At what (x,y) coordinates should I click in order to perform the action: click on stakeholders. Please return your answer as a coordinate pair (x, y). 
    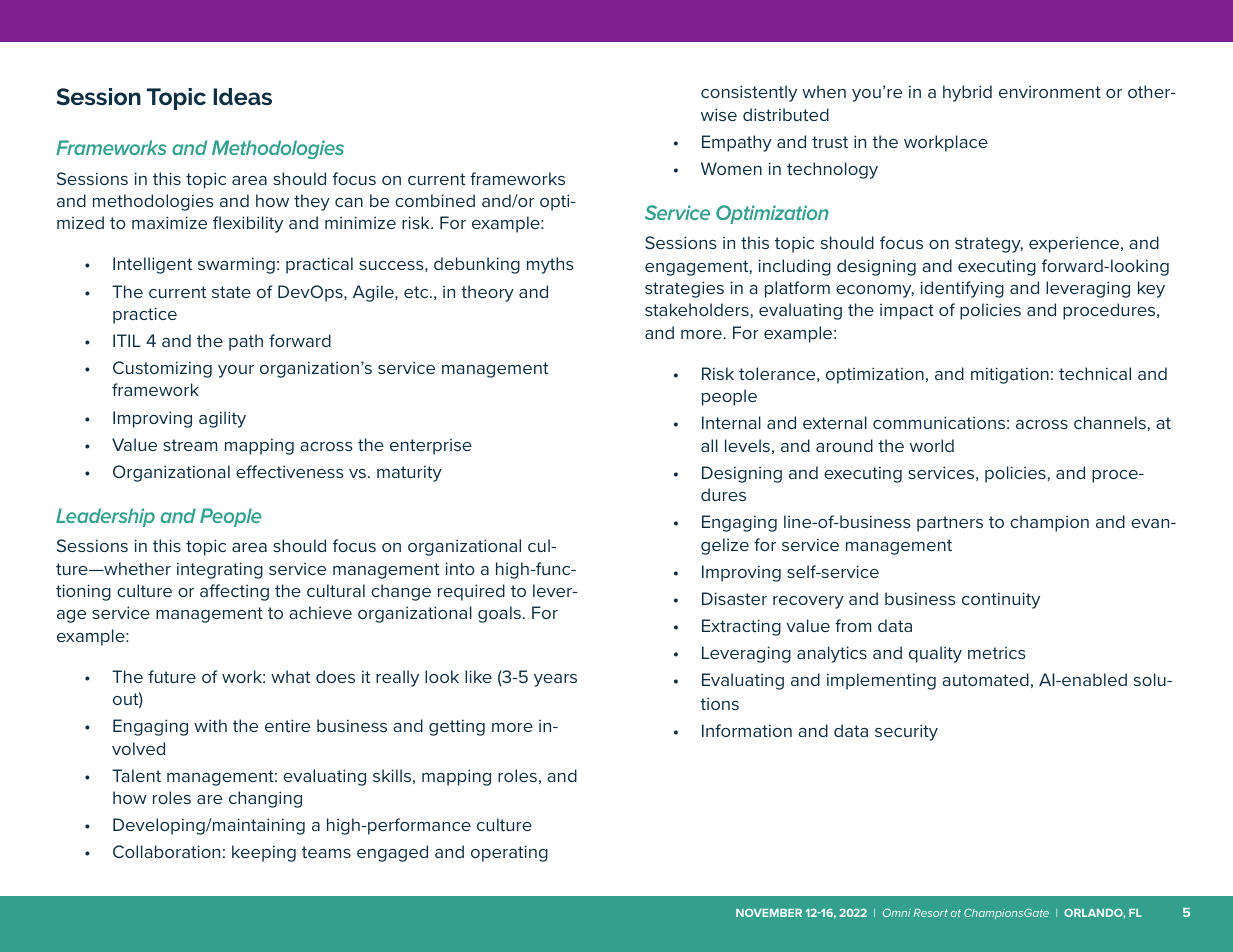
    Looking at the image, I should click on (697, 309).
